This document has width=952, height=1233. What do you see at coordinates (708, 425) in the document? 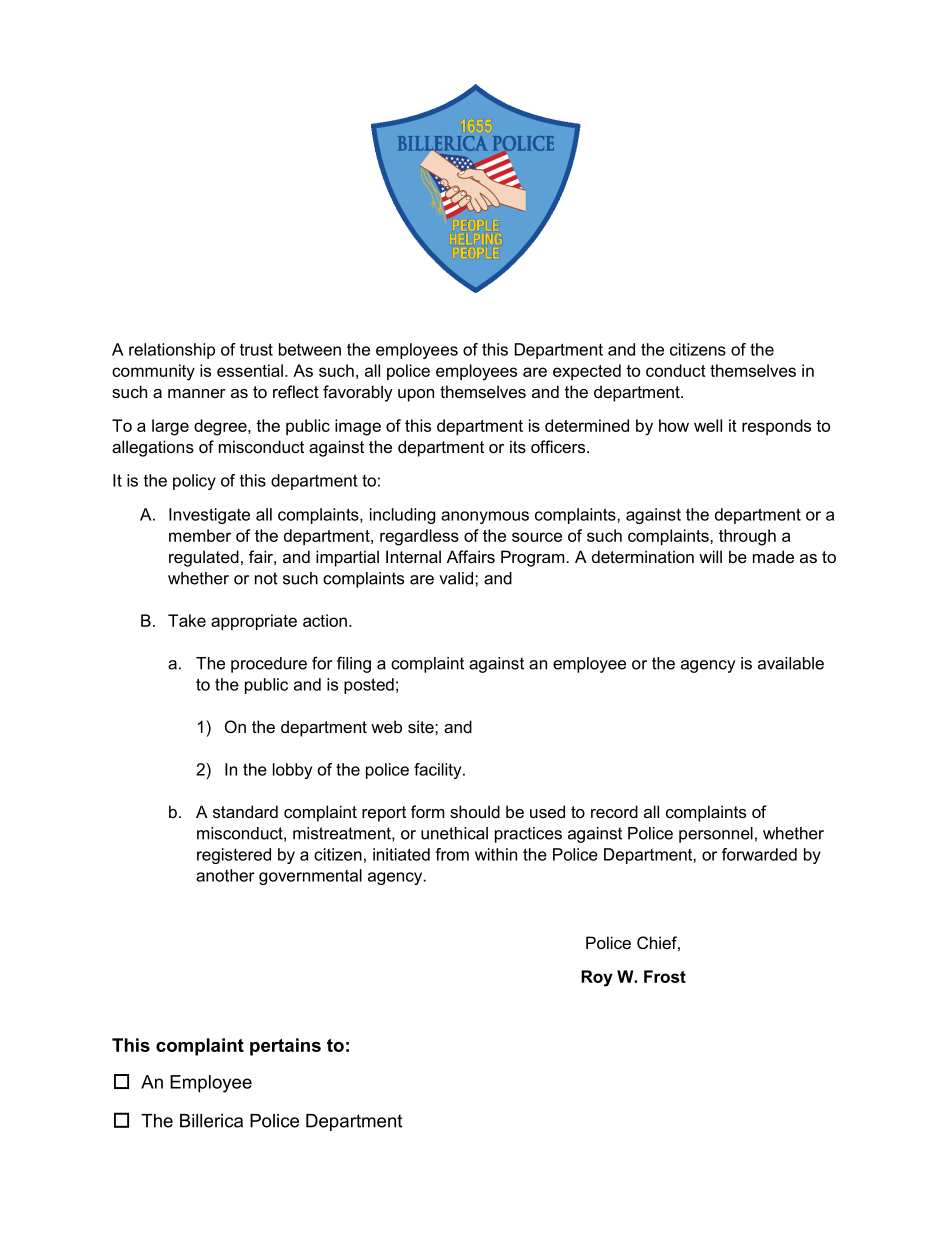
I see `well` at bounding box center [708, 425].
